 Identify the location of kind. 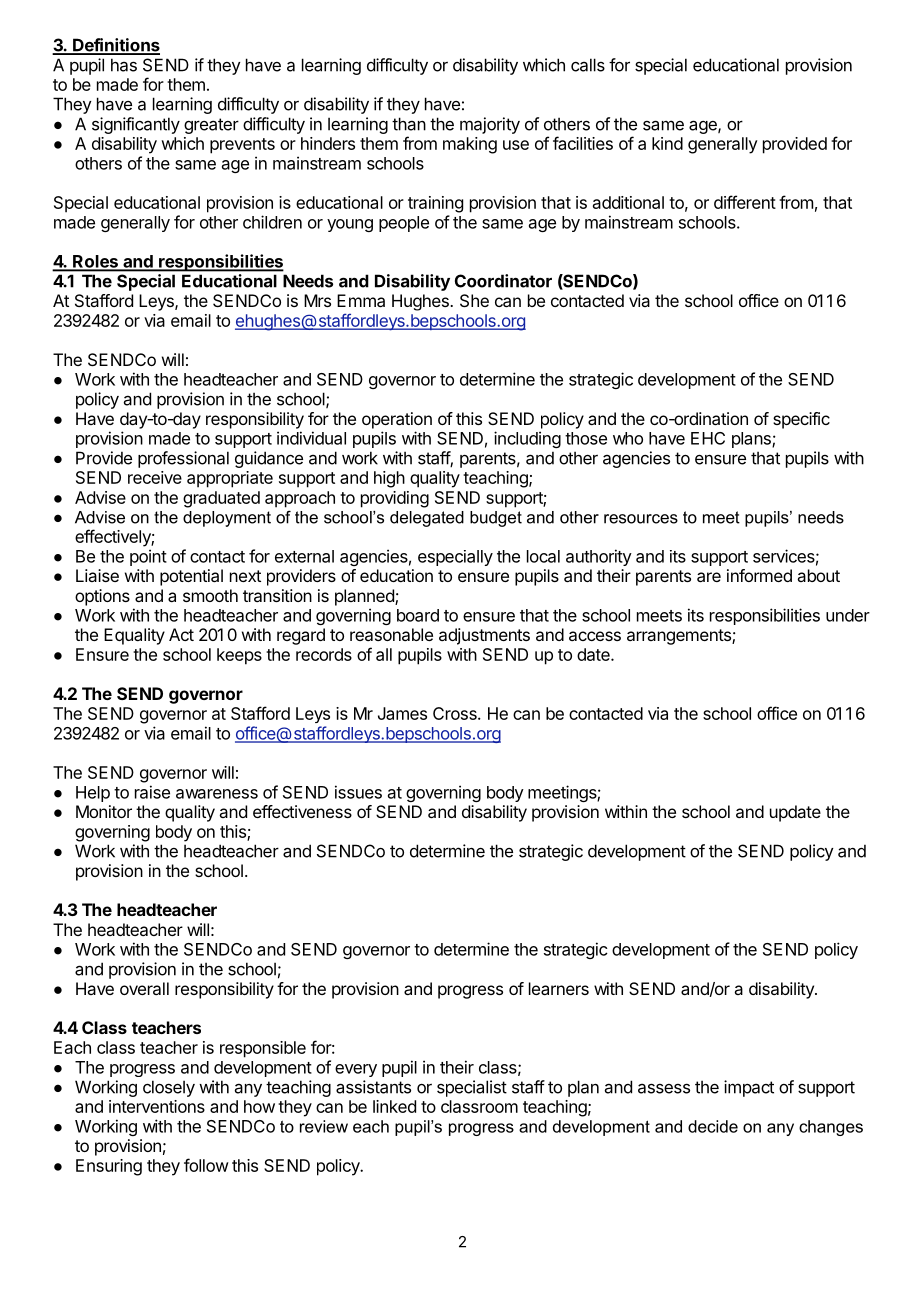
(667, 143).
